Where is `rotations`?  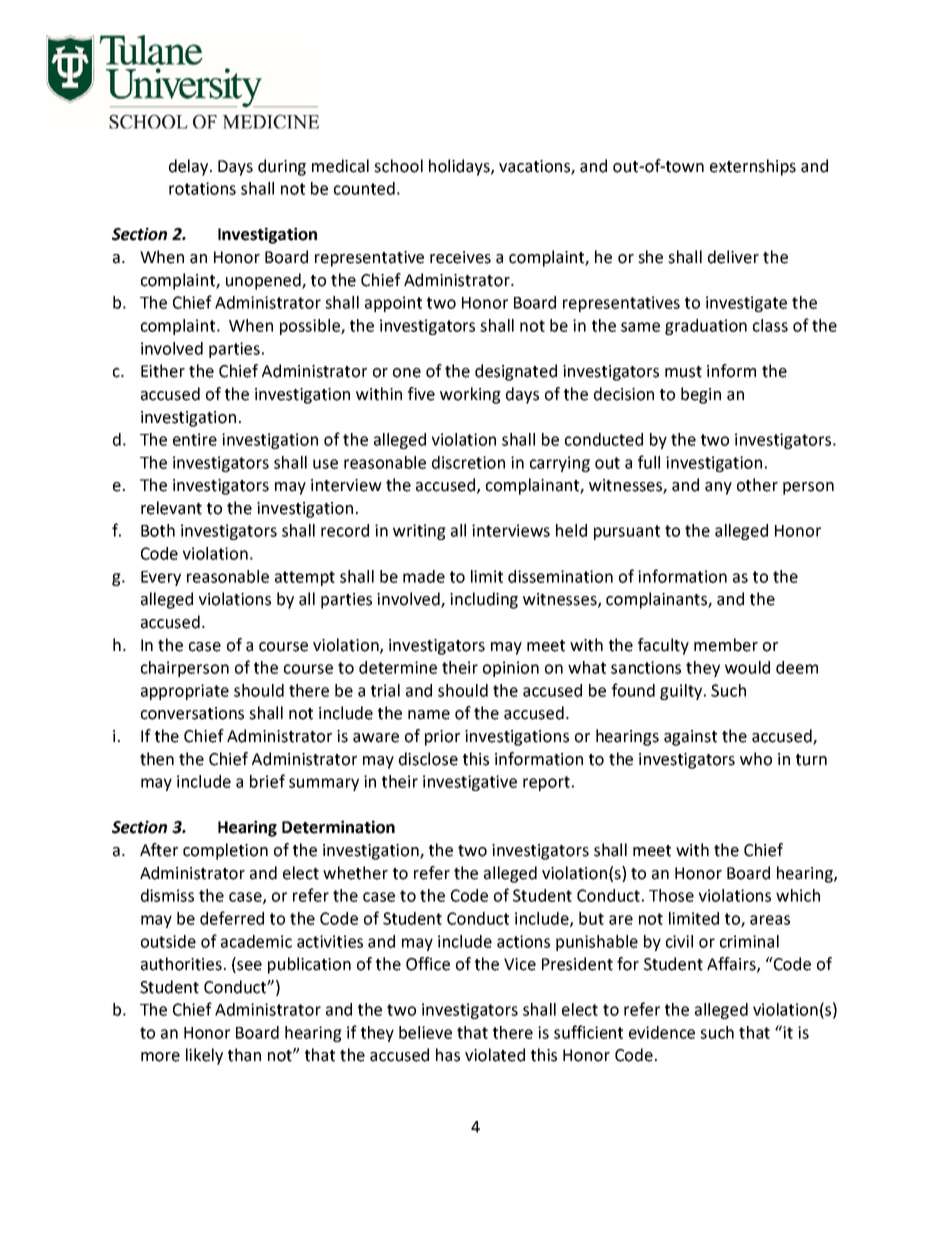 rotations is located at coordinates (202, 188).
